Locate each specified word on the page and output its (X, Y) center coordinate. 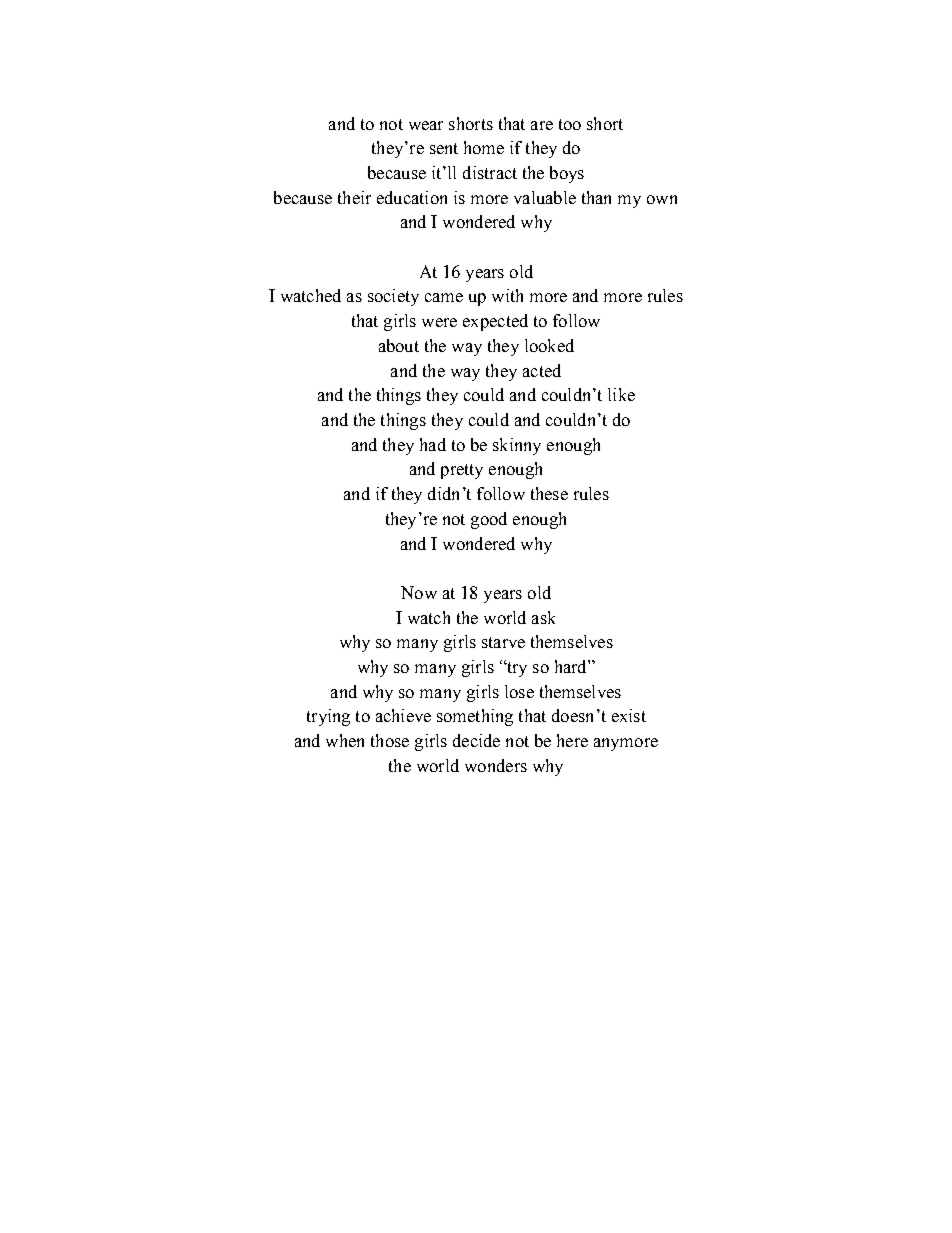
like (621, 394)
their (354, 197)
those (390, 740)
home (484, 147)
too (570, 124)
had (433, 444)
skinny (517, 446)
